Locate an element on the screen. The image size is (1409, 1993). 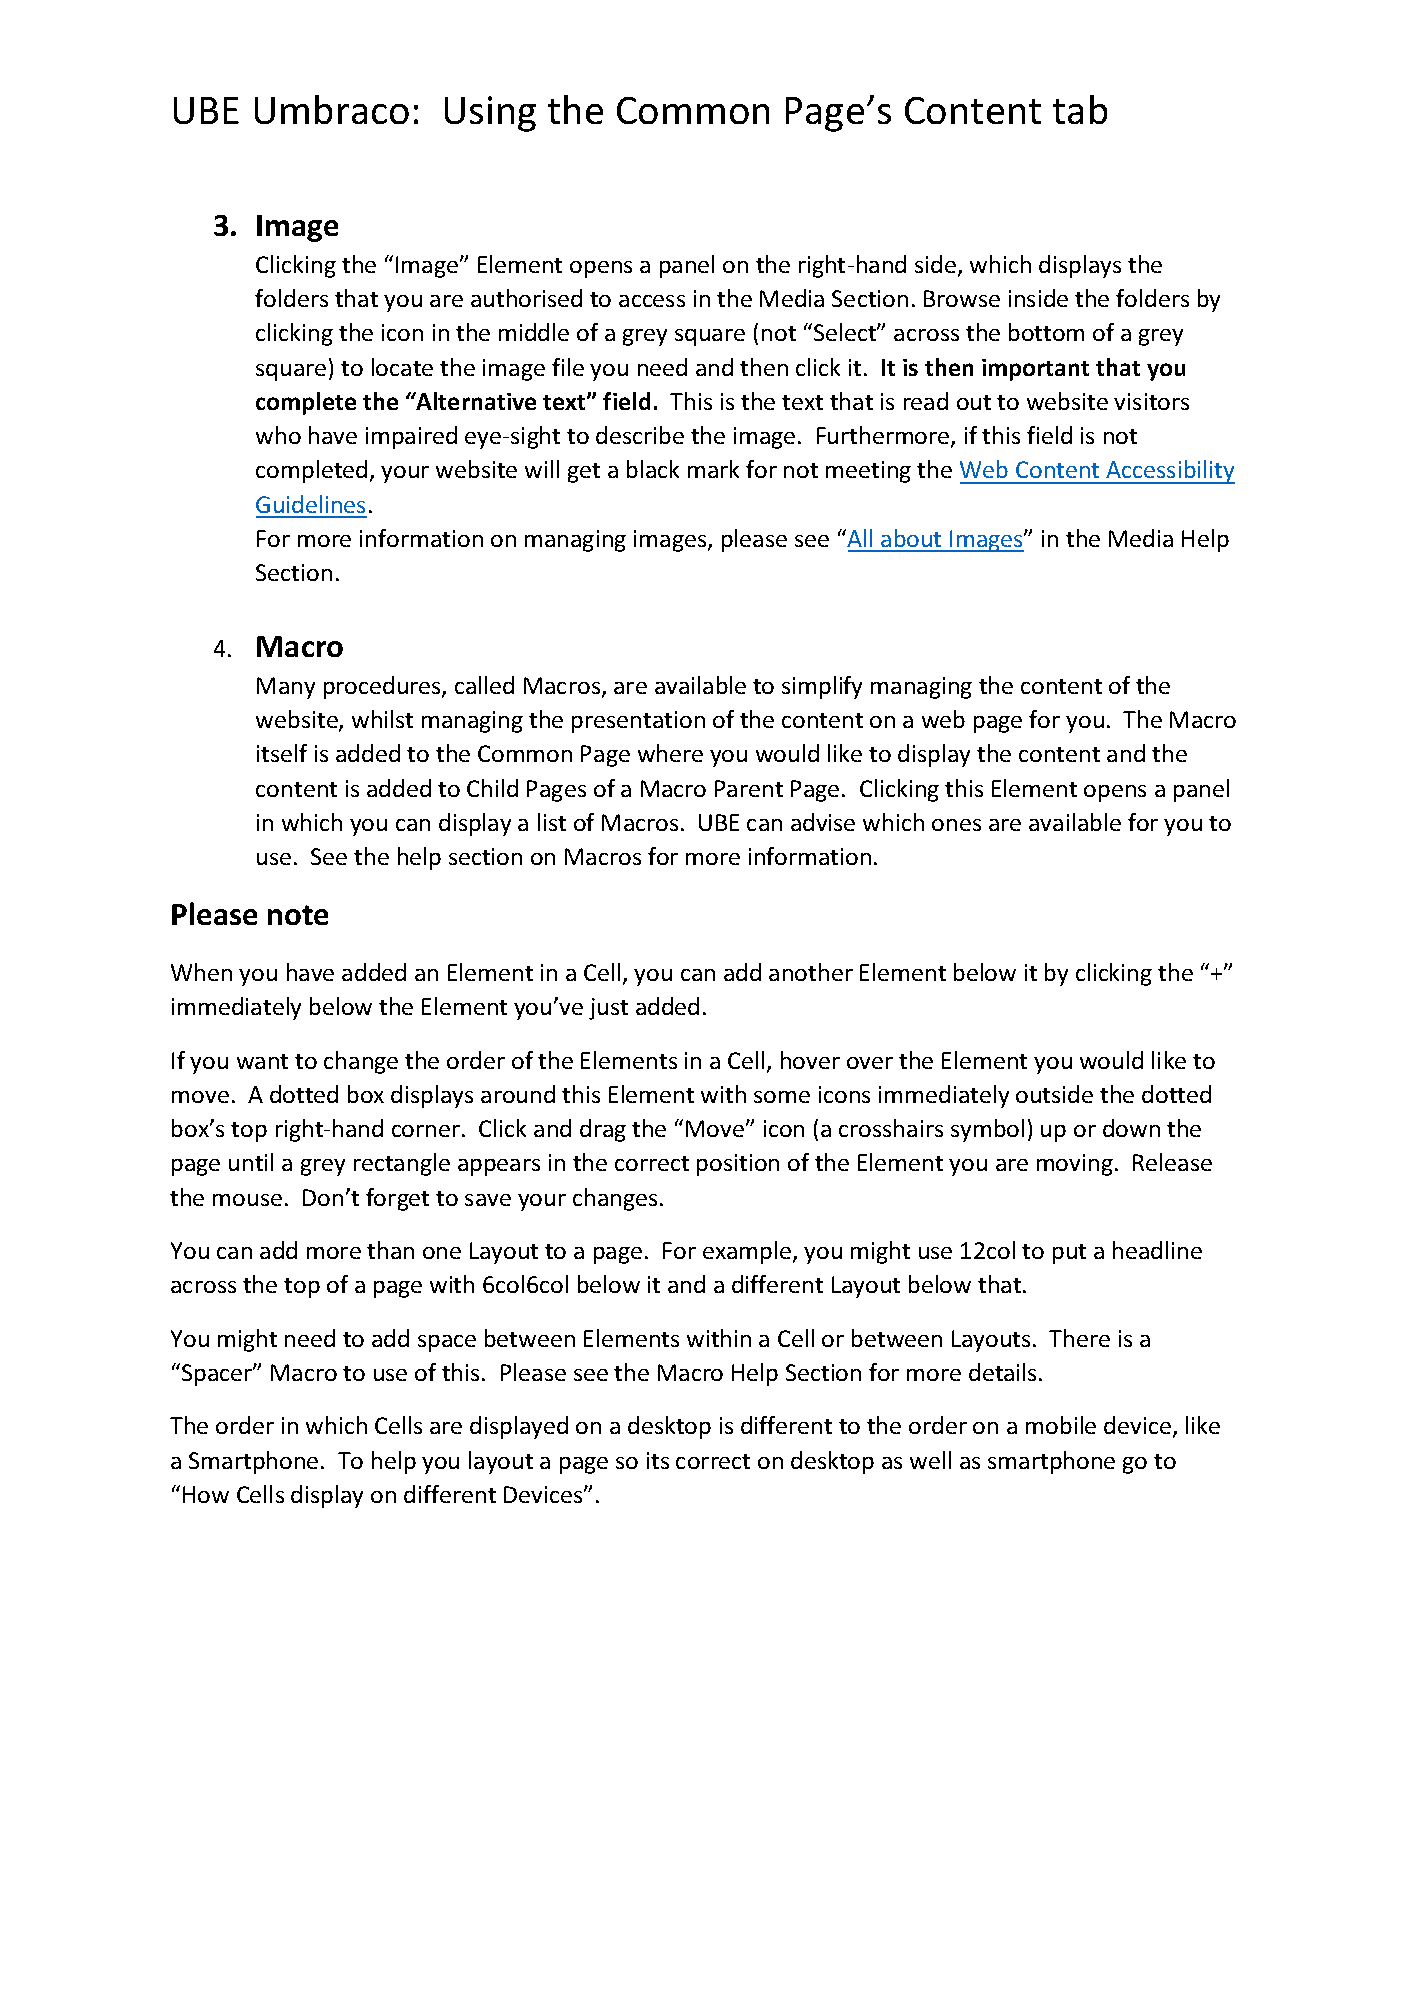
mobile is located at coordinates (1061, 1425).
